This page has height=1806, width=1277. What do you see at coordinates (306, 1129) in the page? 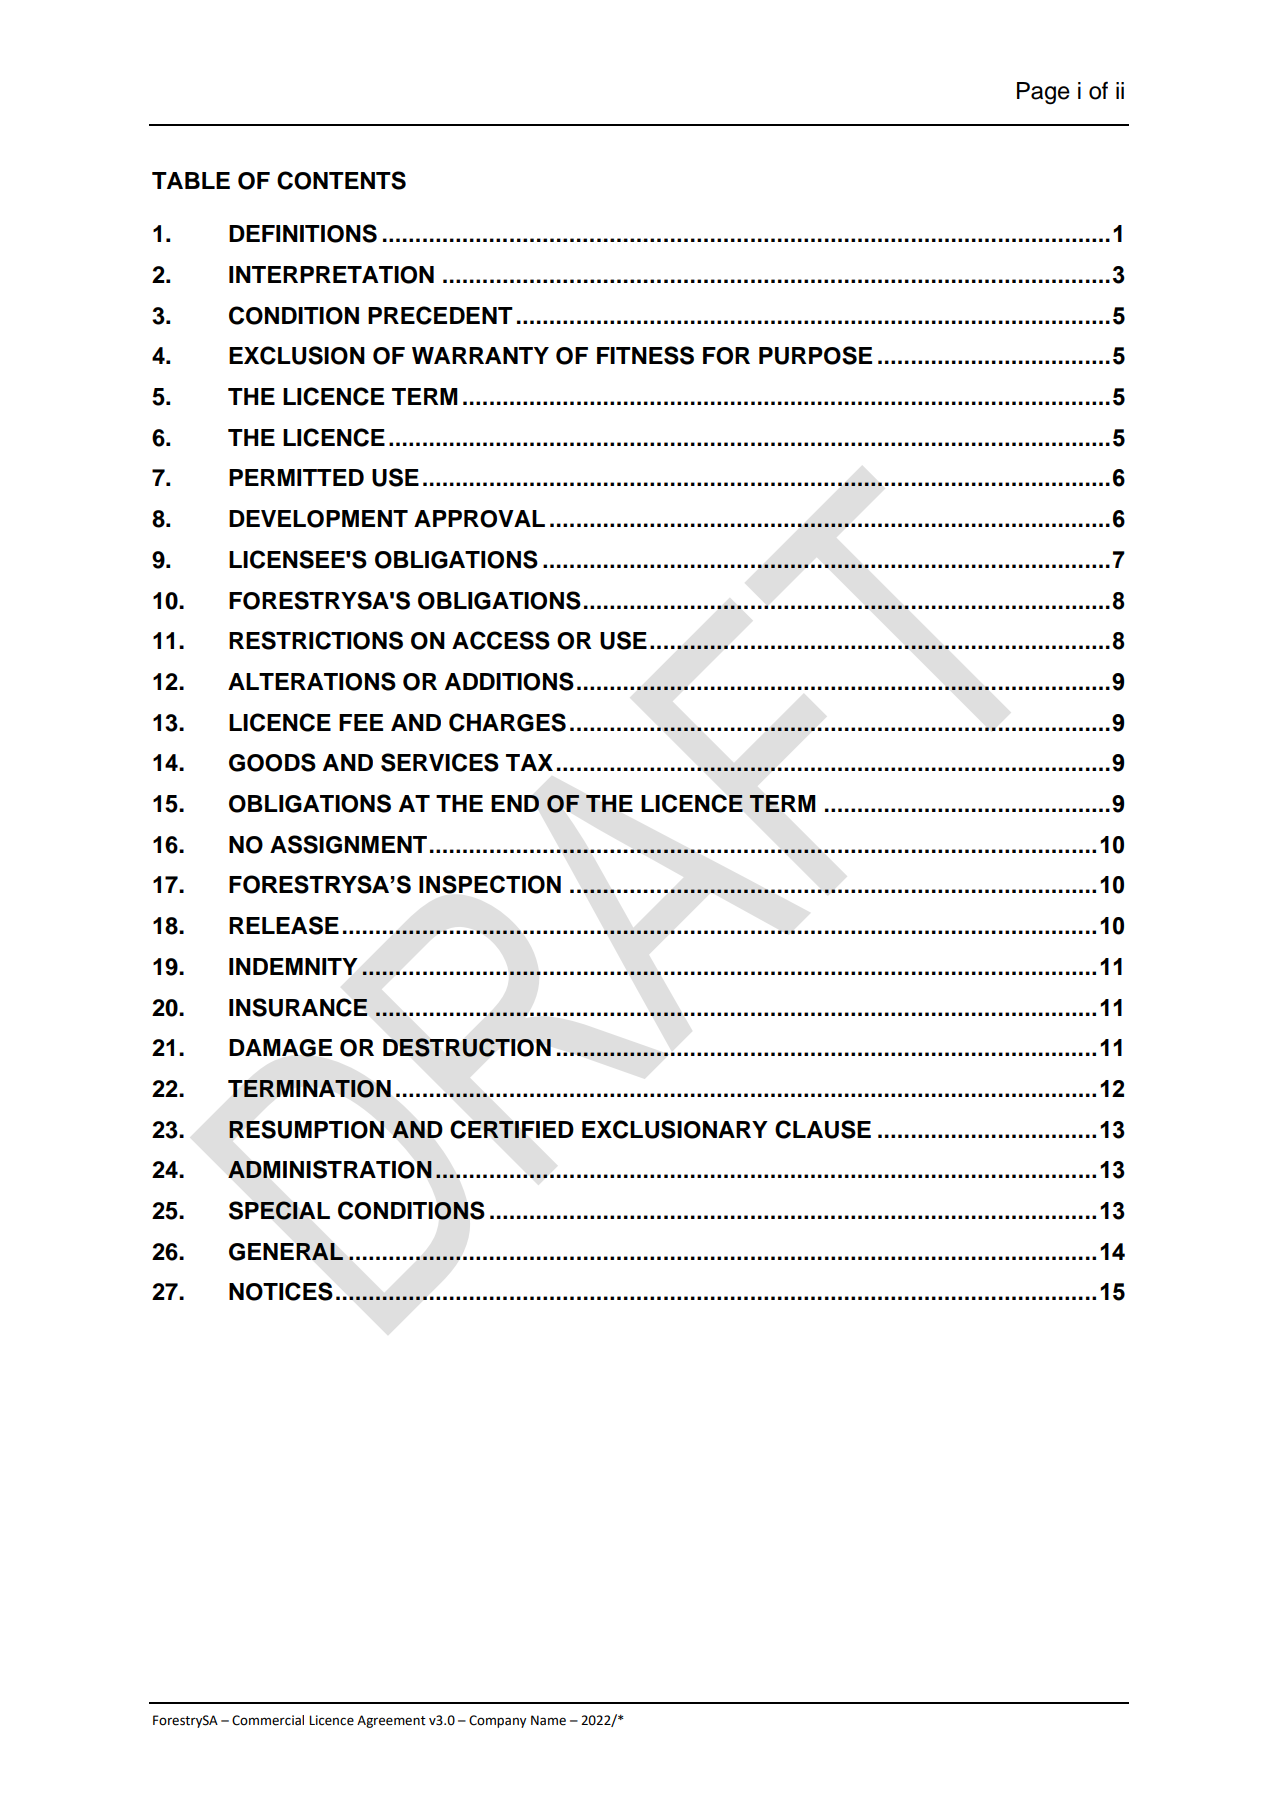
I see `RESUMPTION` at bounding box center [306, 1129].
